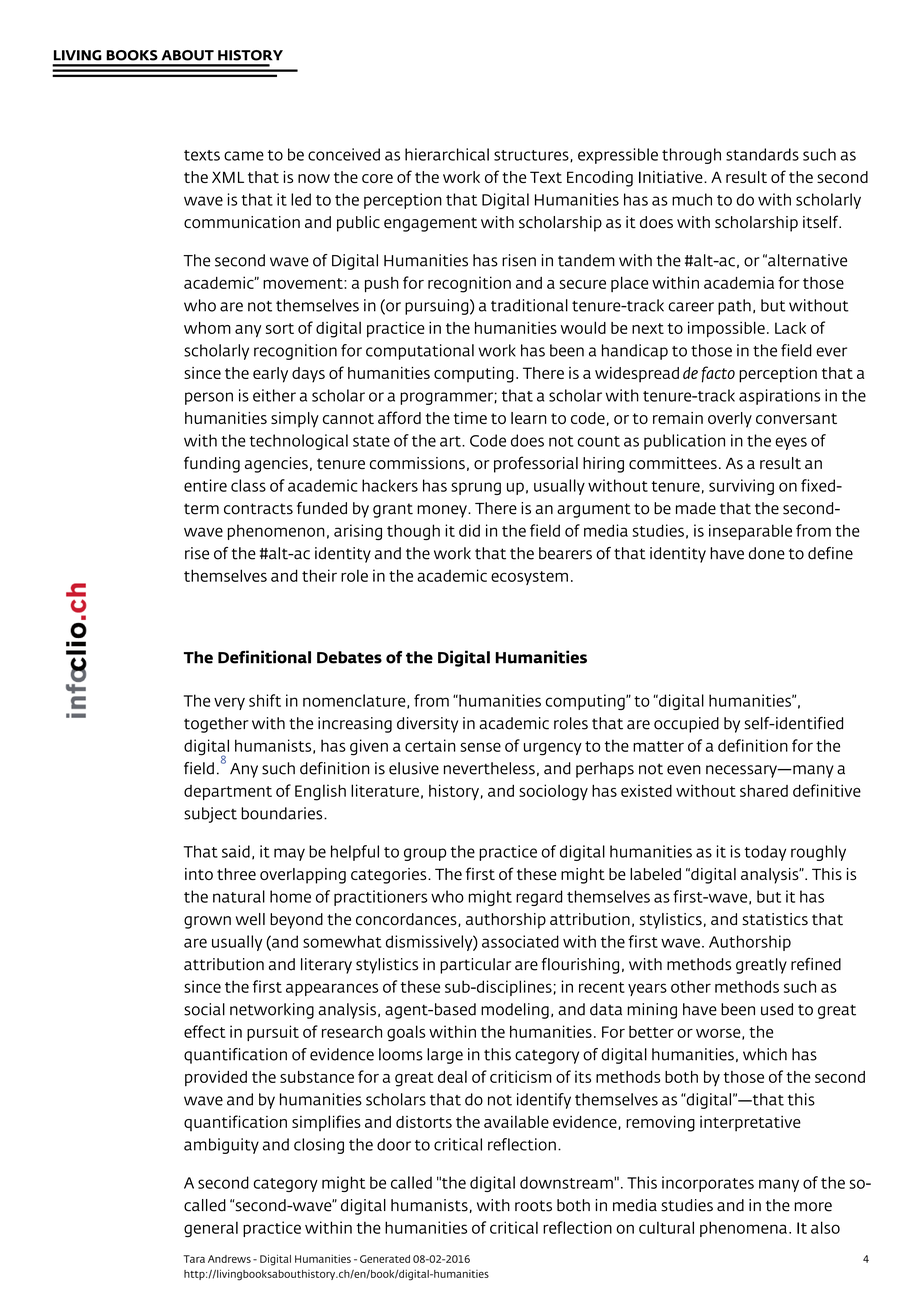  What do you see at coordinates (536, 464) in the screenshot?
I see `professorial` at bounding box center [536, 464].
